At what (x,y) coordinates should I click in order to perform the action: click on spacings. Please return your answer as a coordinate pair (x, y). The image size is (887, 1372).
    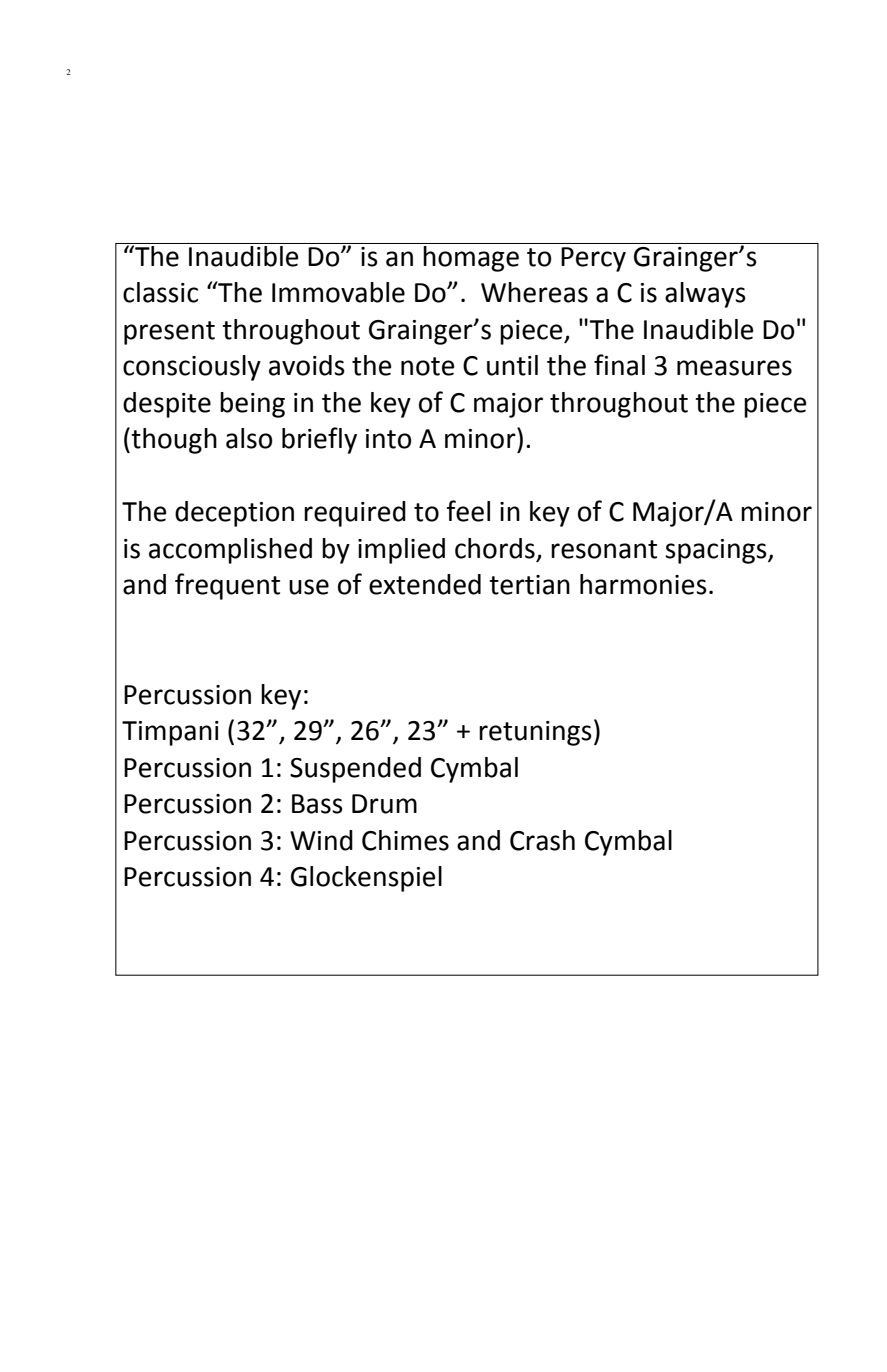
    Looking at the image, I should click on (717, 551).
